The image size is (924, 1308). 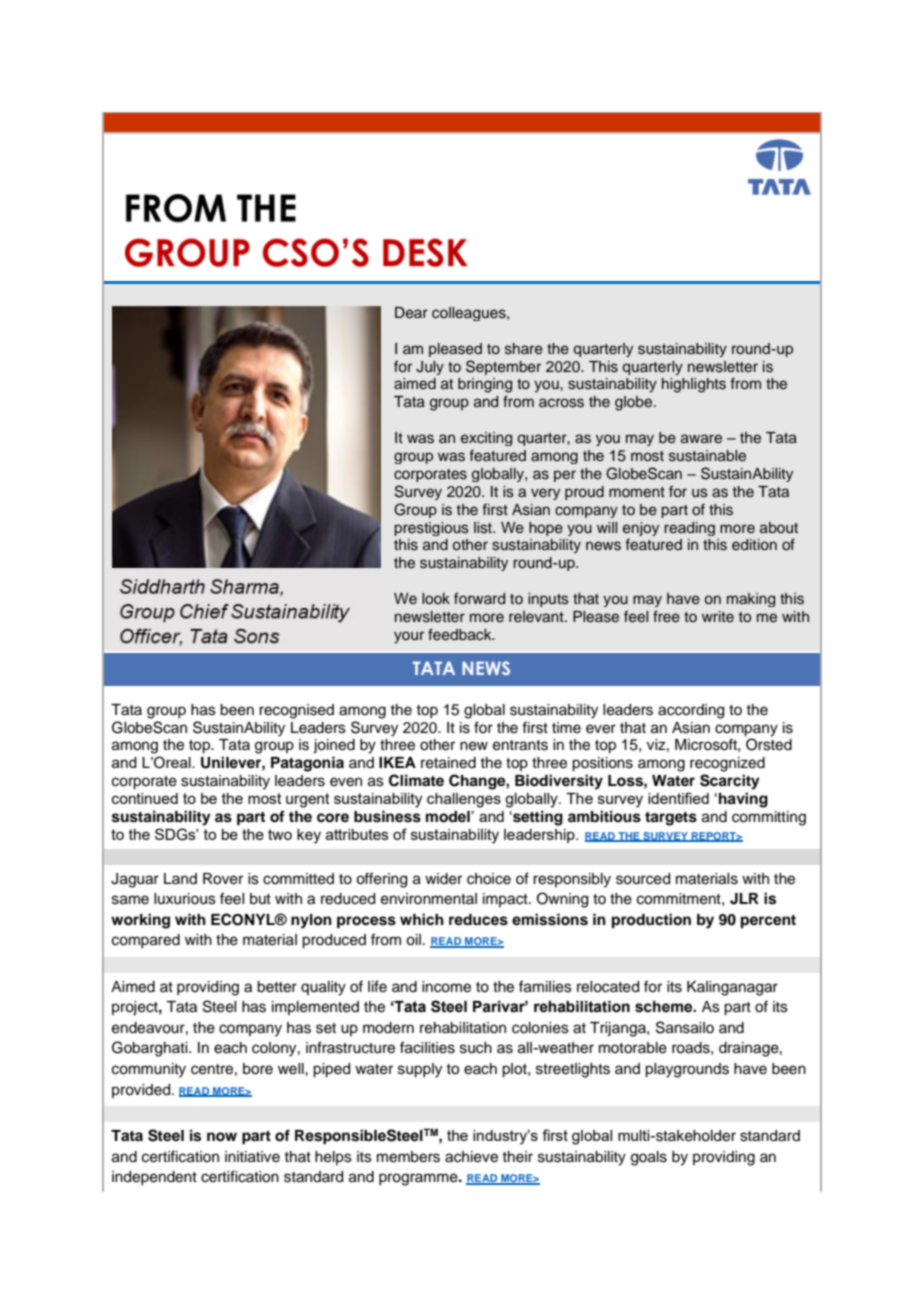 What do you see at coordinates (461, 634) in the screenshot?
I see `feedback` at bounding box center [461, 634].
